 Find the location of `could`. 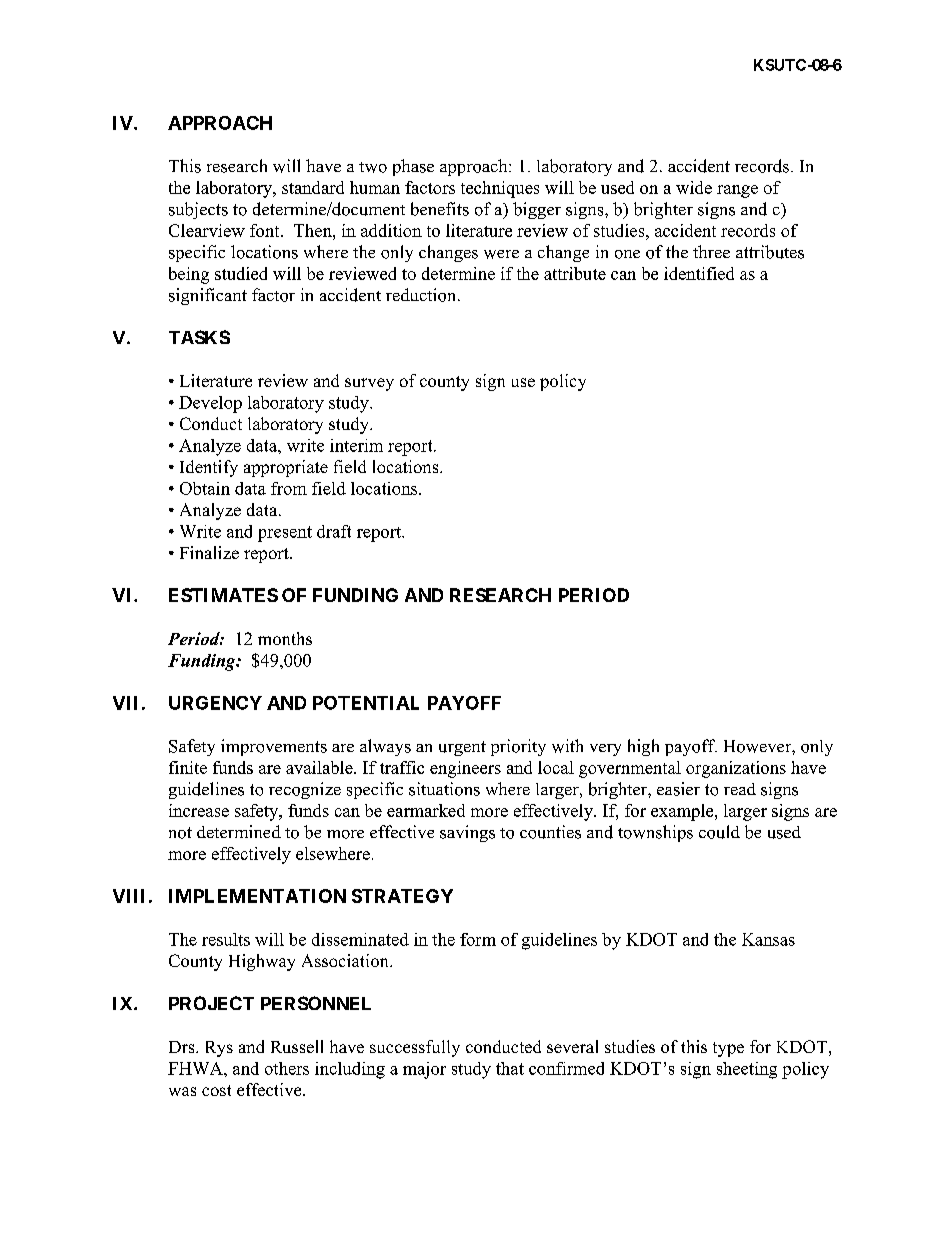

could is located at coordinates (719, 832).
